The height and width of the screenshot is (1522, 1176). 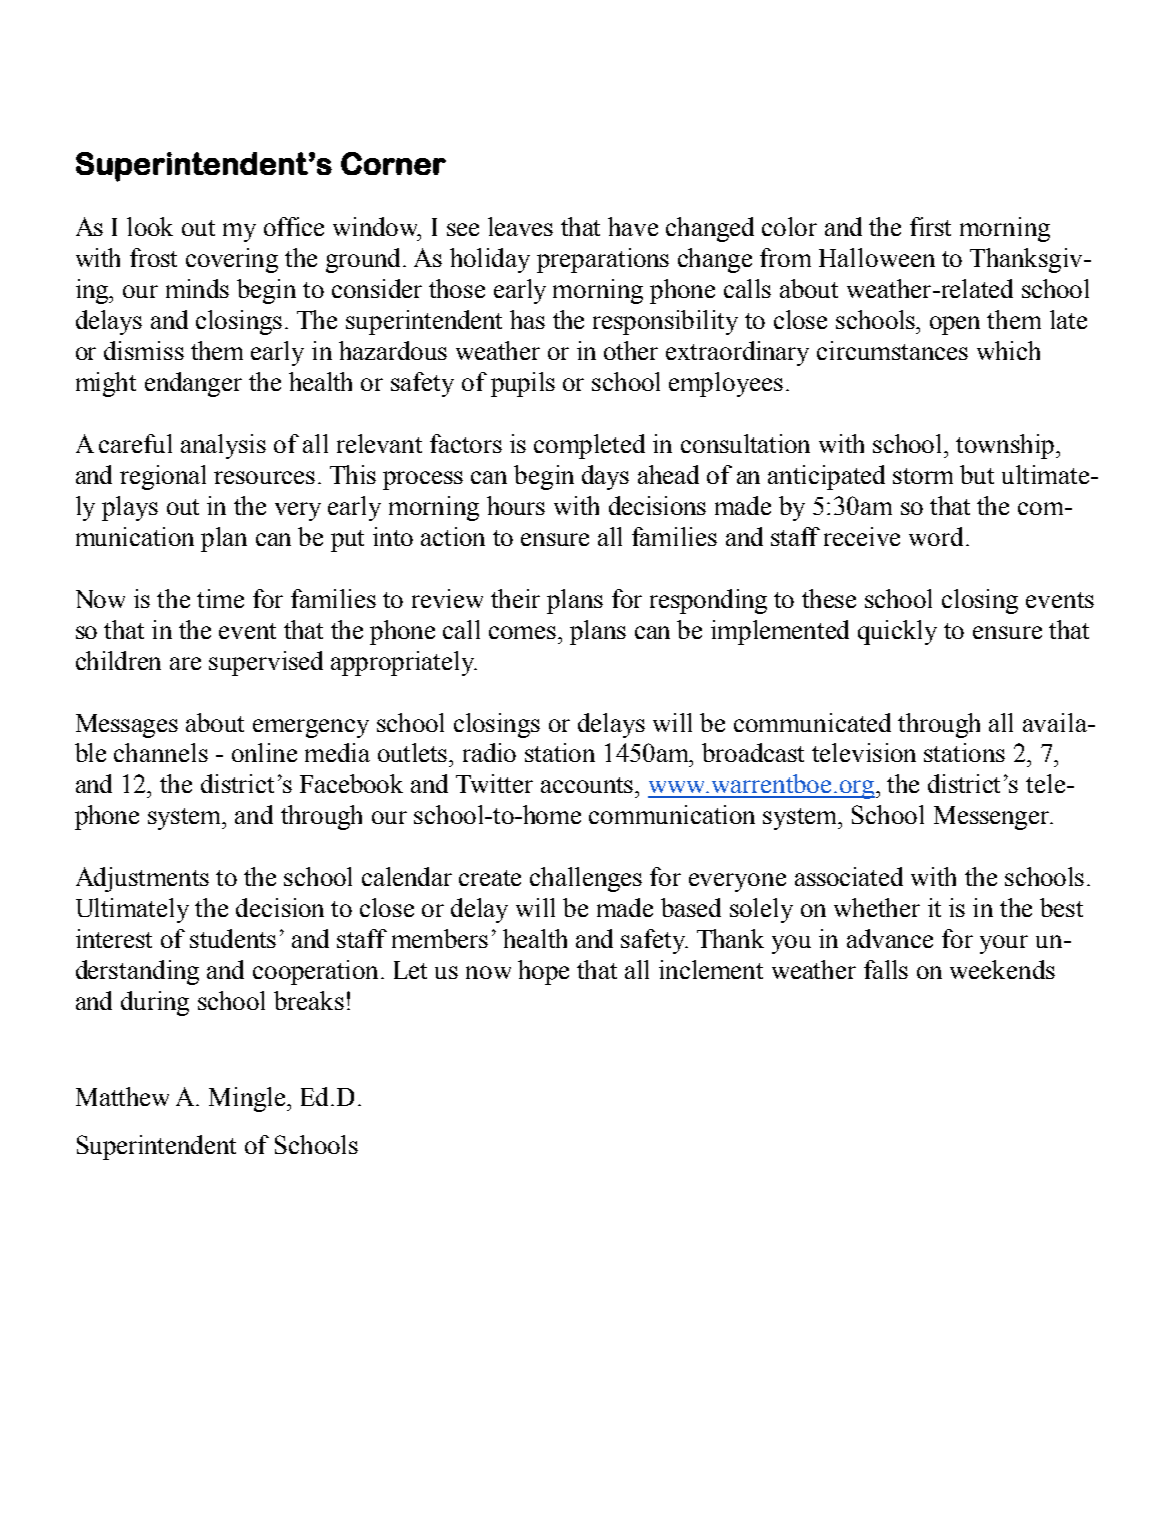 I want to click on time, so click(x=220, y=598).
